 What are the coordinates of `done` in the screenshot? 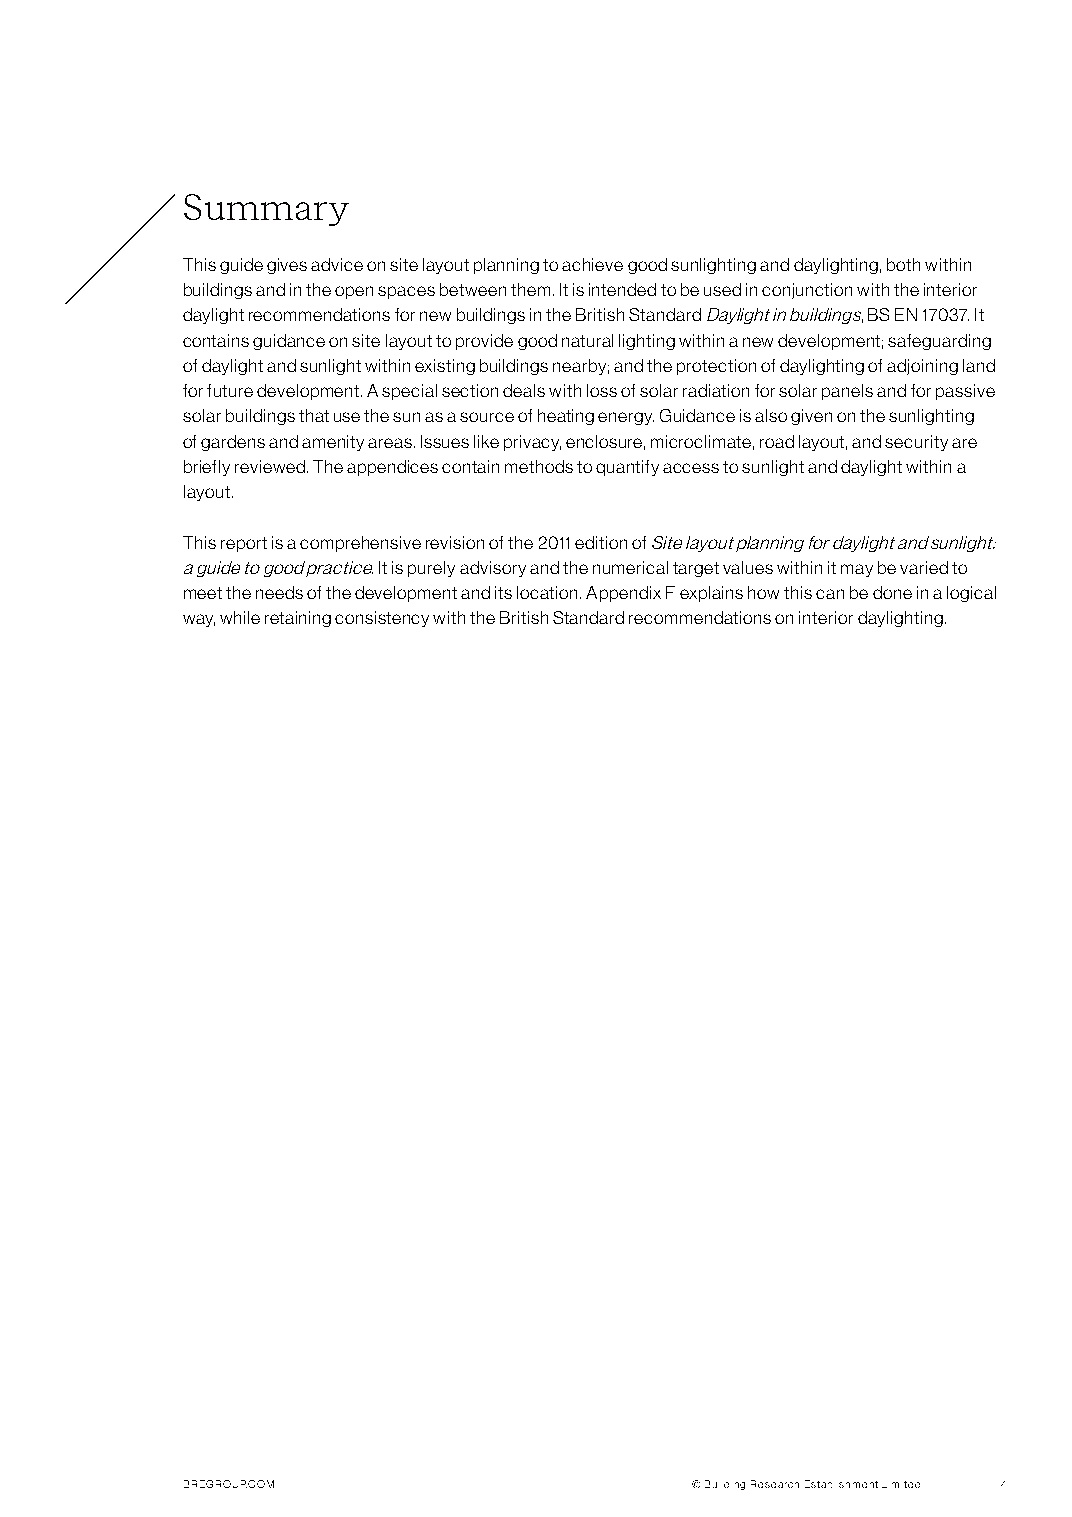 It's located at (892, 592).
